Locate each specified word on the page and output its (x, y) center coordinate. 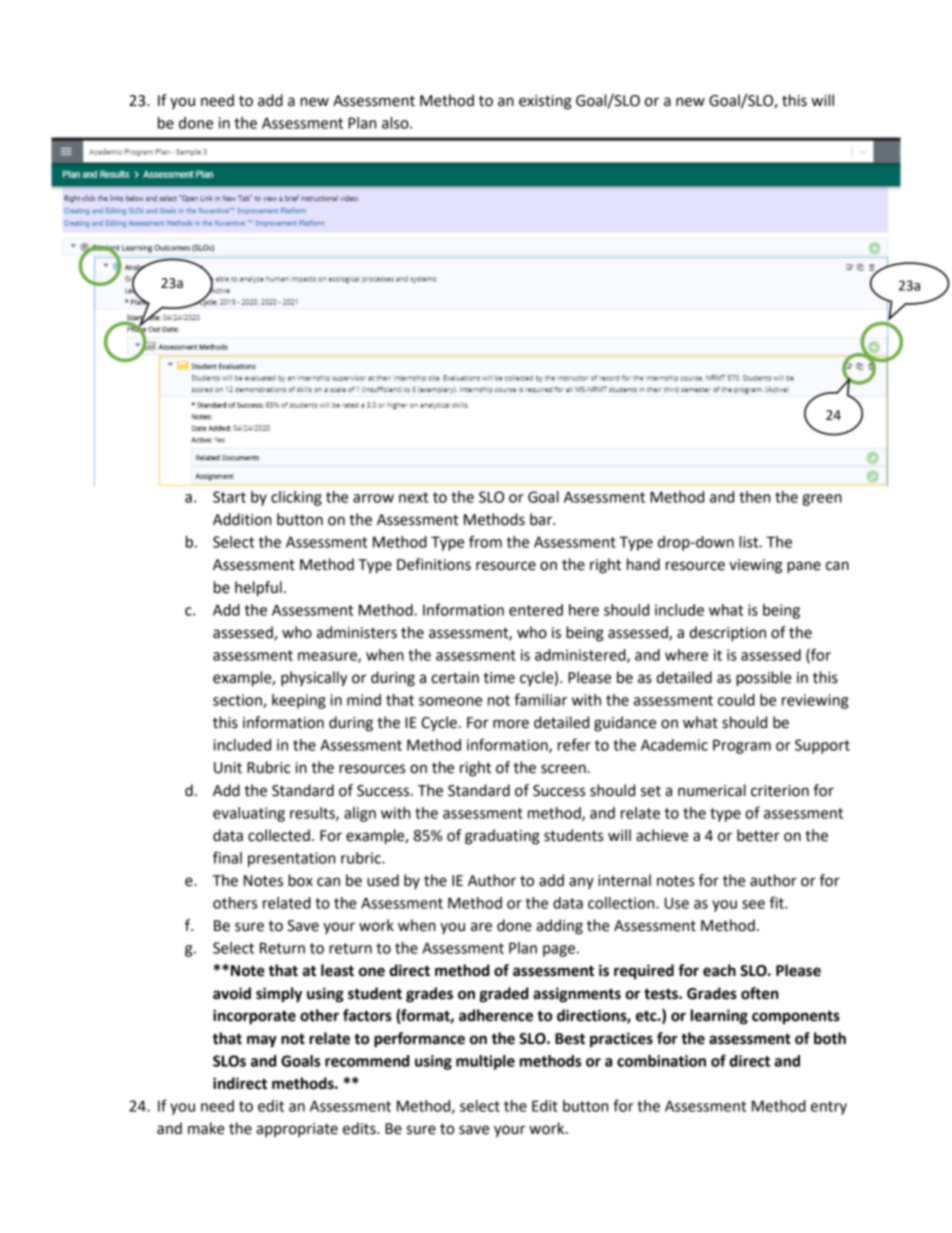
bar (542, 519)
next (413, 497)
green (822, 500)
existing (545, 102)
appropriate (297, 1130)
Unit (228, 768)
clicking (296, 498)
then (754, 497)
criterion (780, 791)
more (511, 724)
